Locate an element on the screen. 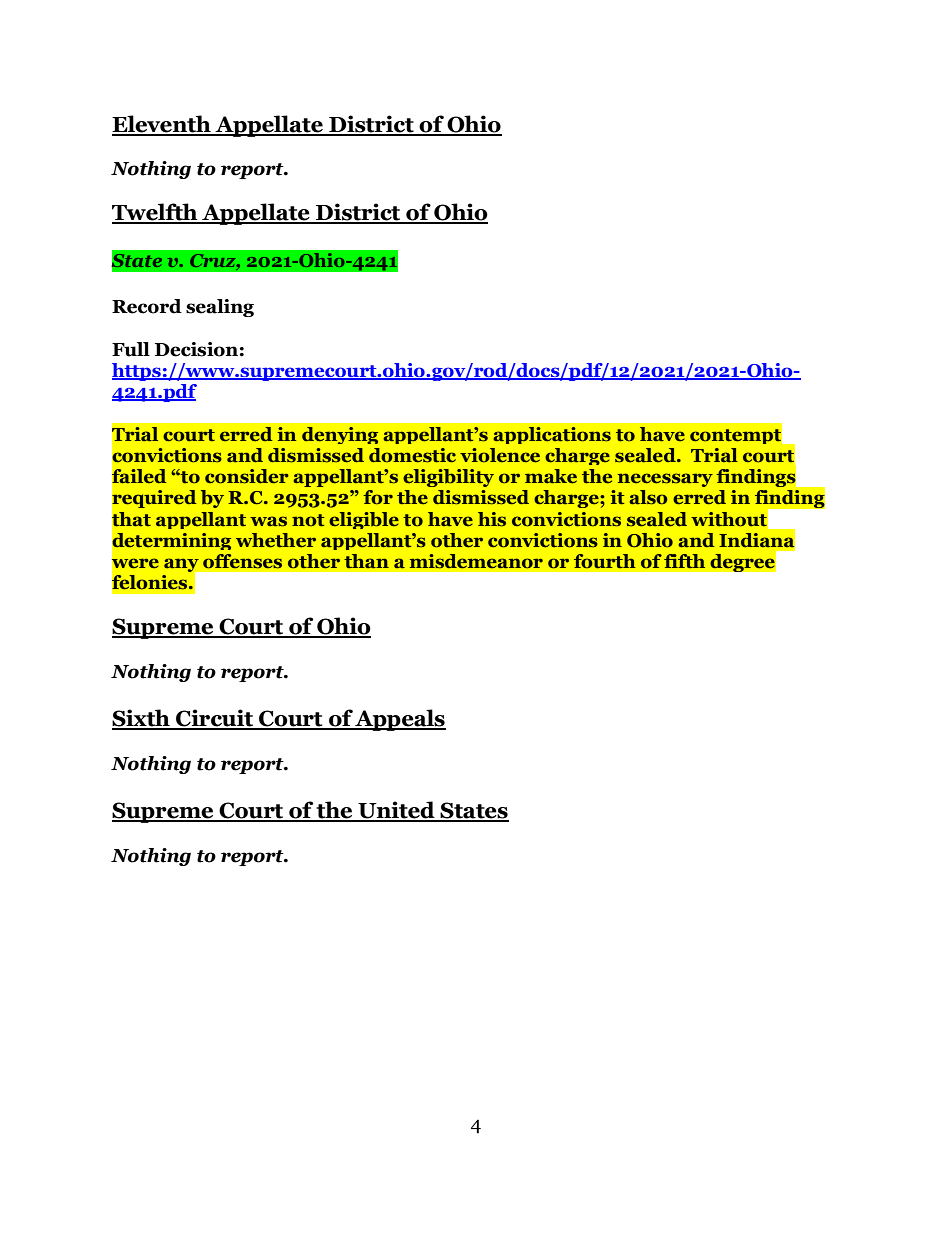 Image resolution: width=952 pixels, height=1233 pixels. United is located at coordinates (396, 811).
